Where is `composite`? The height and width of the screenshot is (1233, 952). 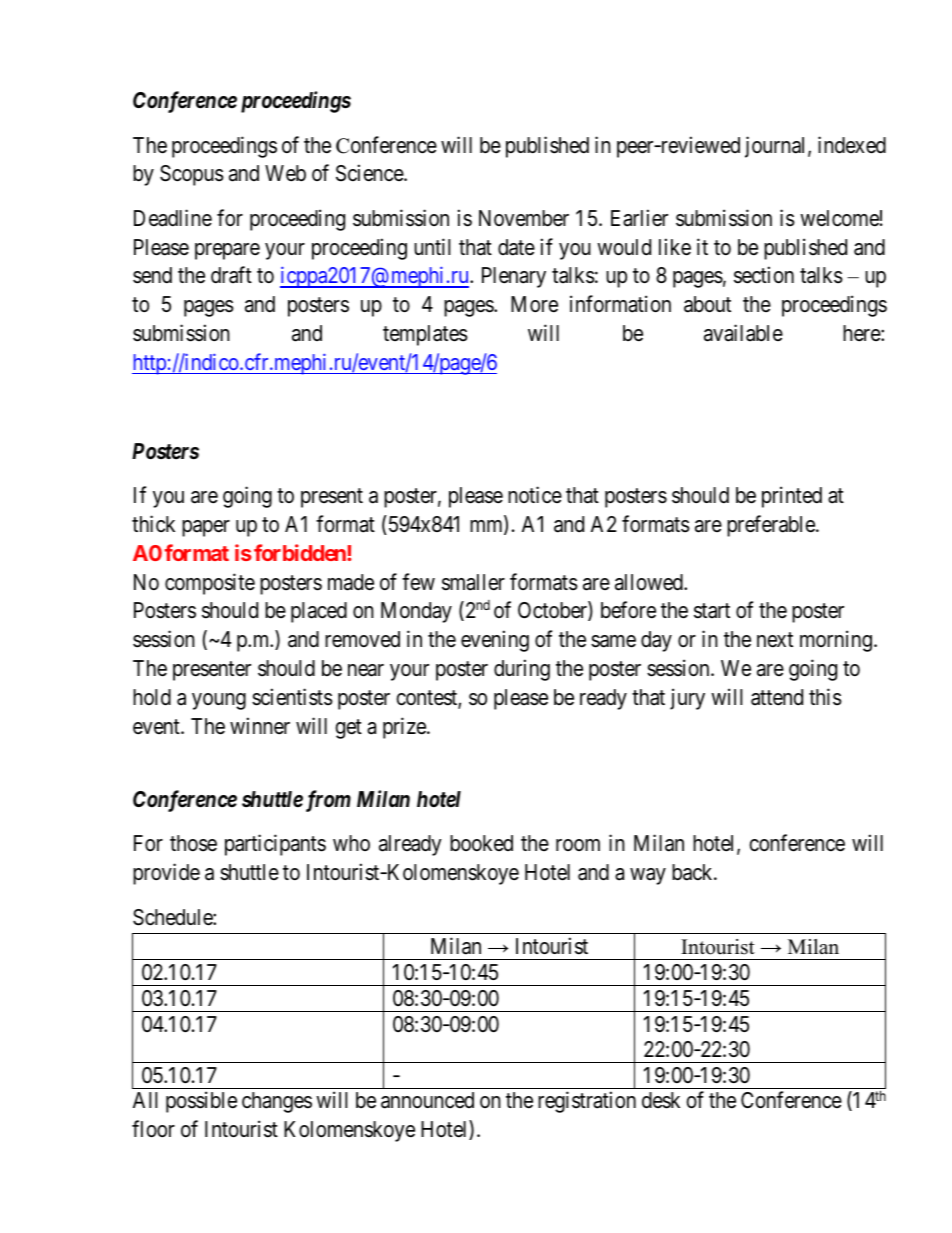 composite is located at coordinates (210, 584).
